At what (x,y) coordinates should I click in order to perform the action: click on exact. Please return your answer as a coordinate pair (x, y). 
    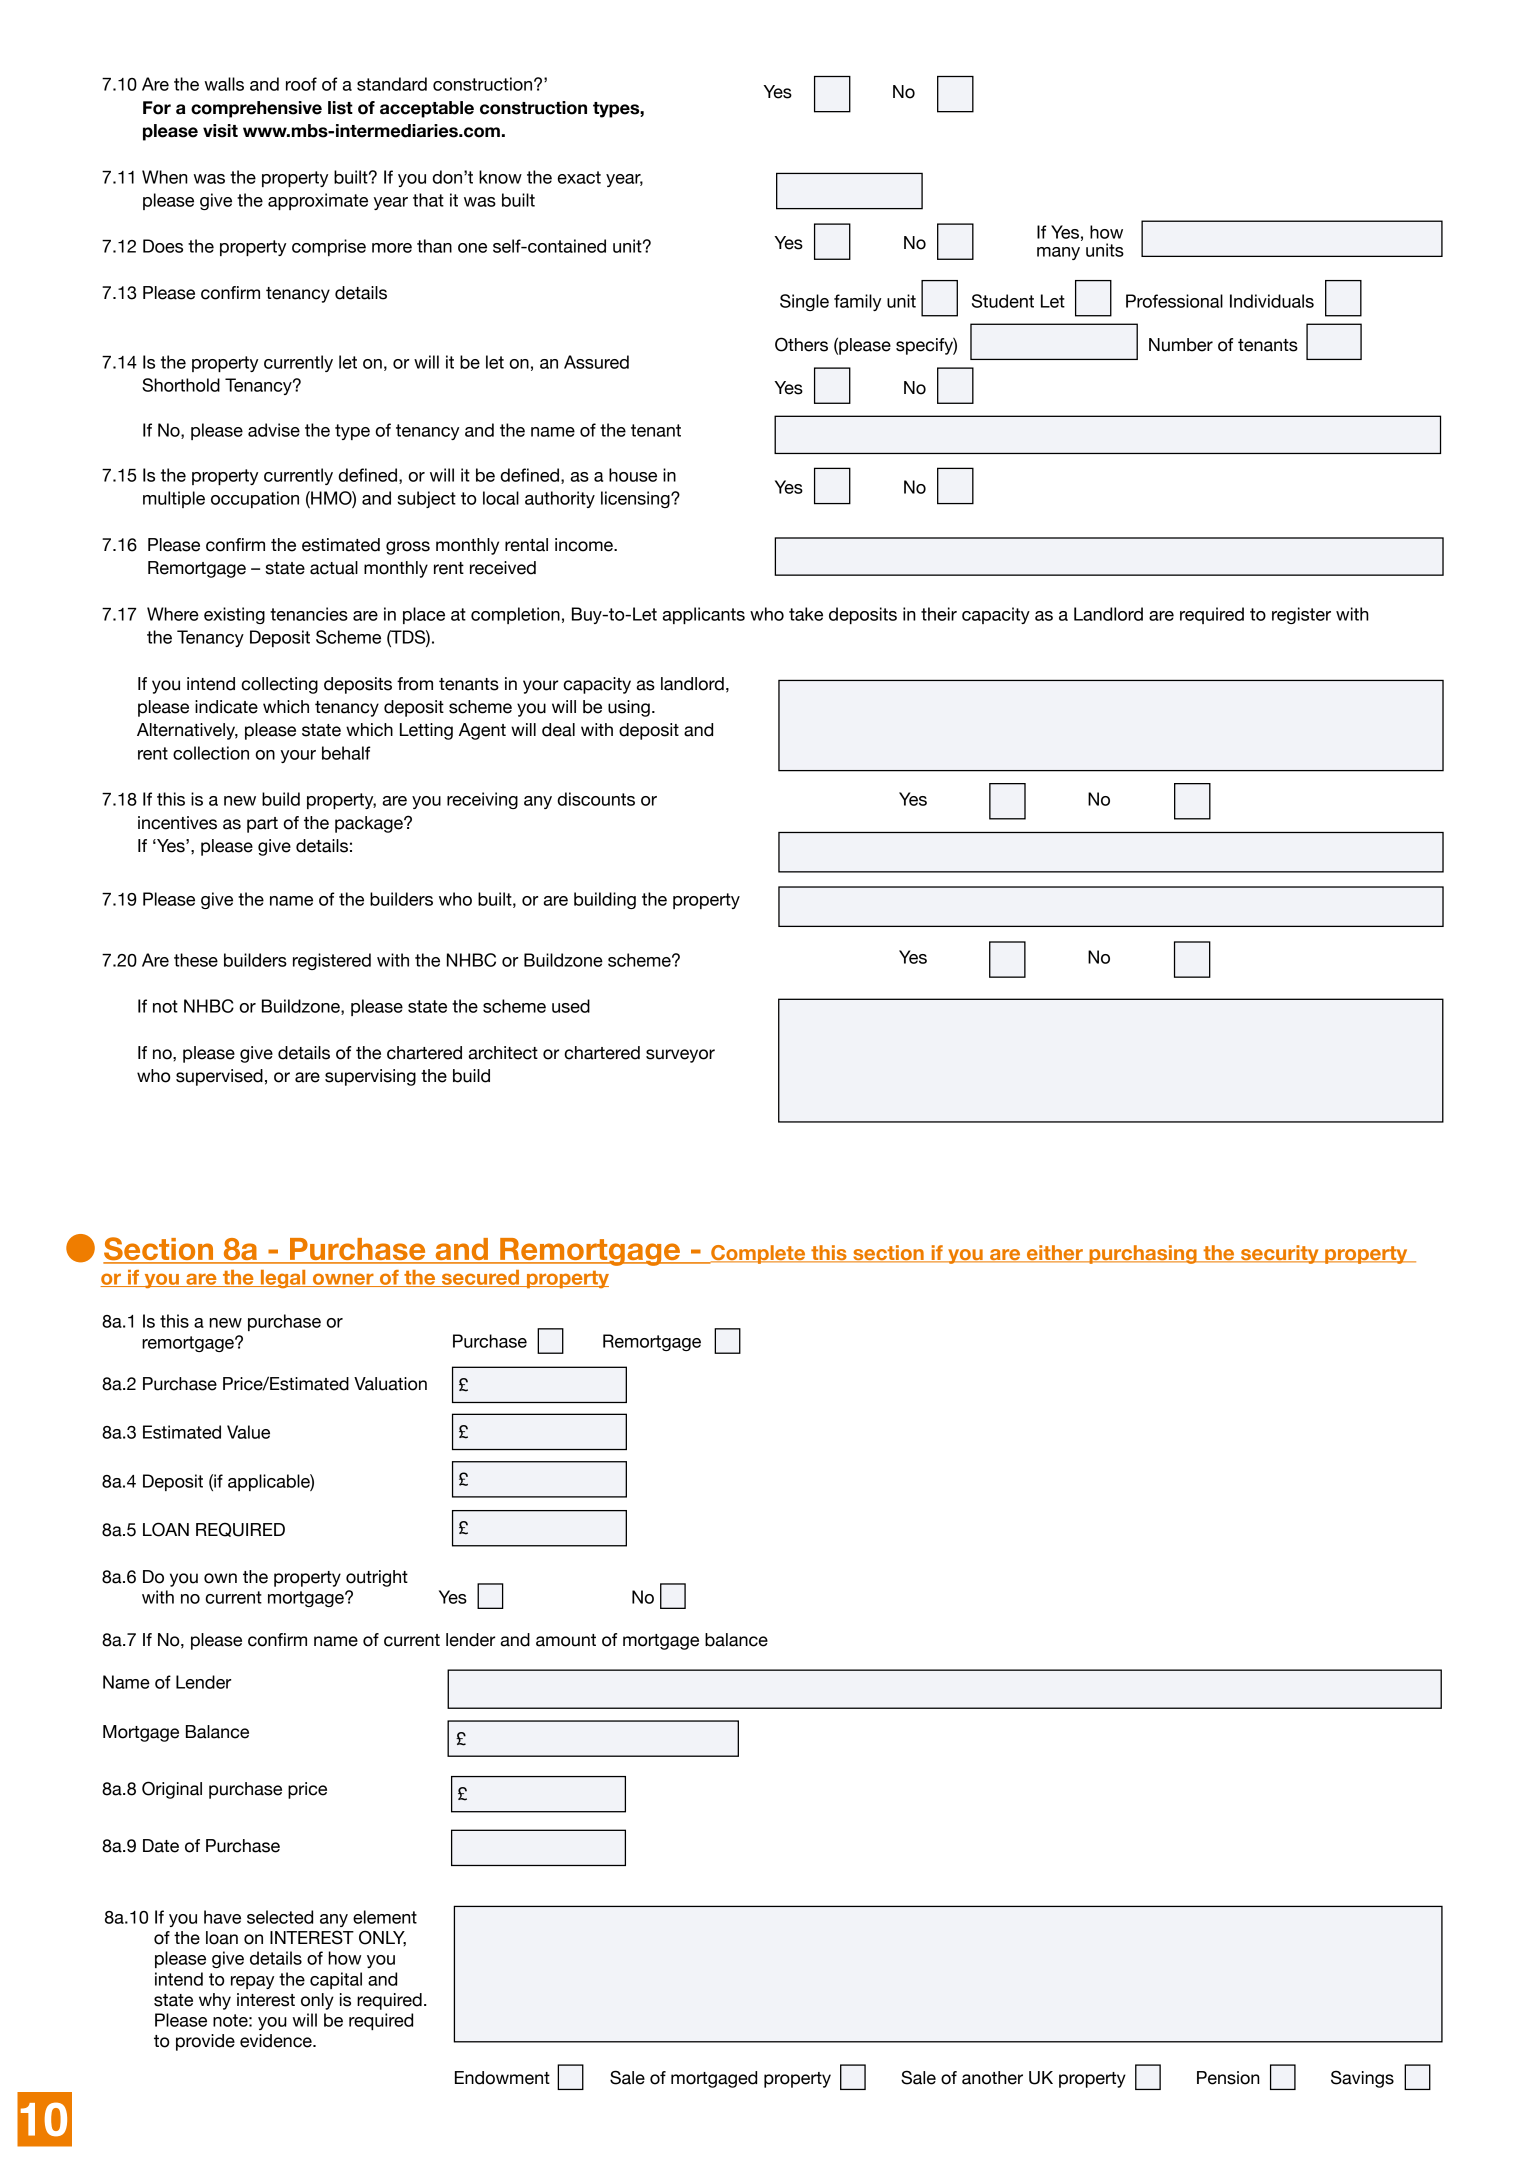
    Looking at the image, I should click on (579, 177).
